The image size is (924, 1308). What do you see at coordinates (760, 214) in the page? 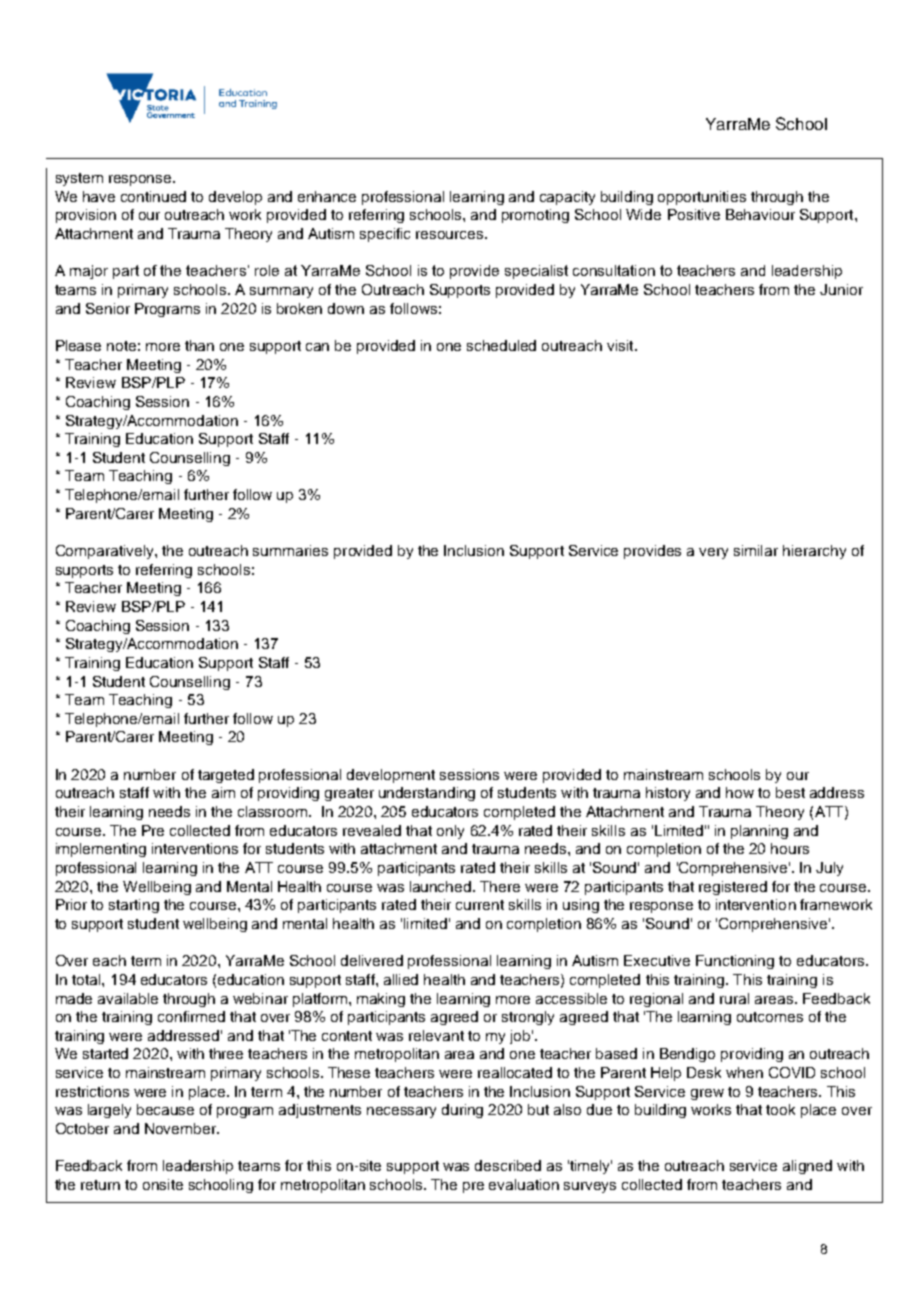
I see `Behaviour` at bounding box center [760, 214].
